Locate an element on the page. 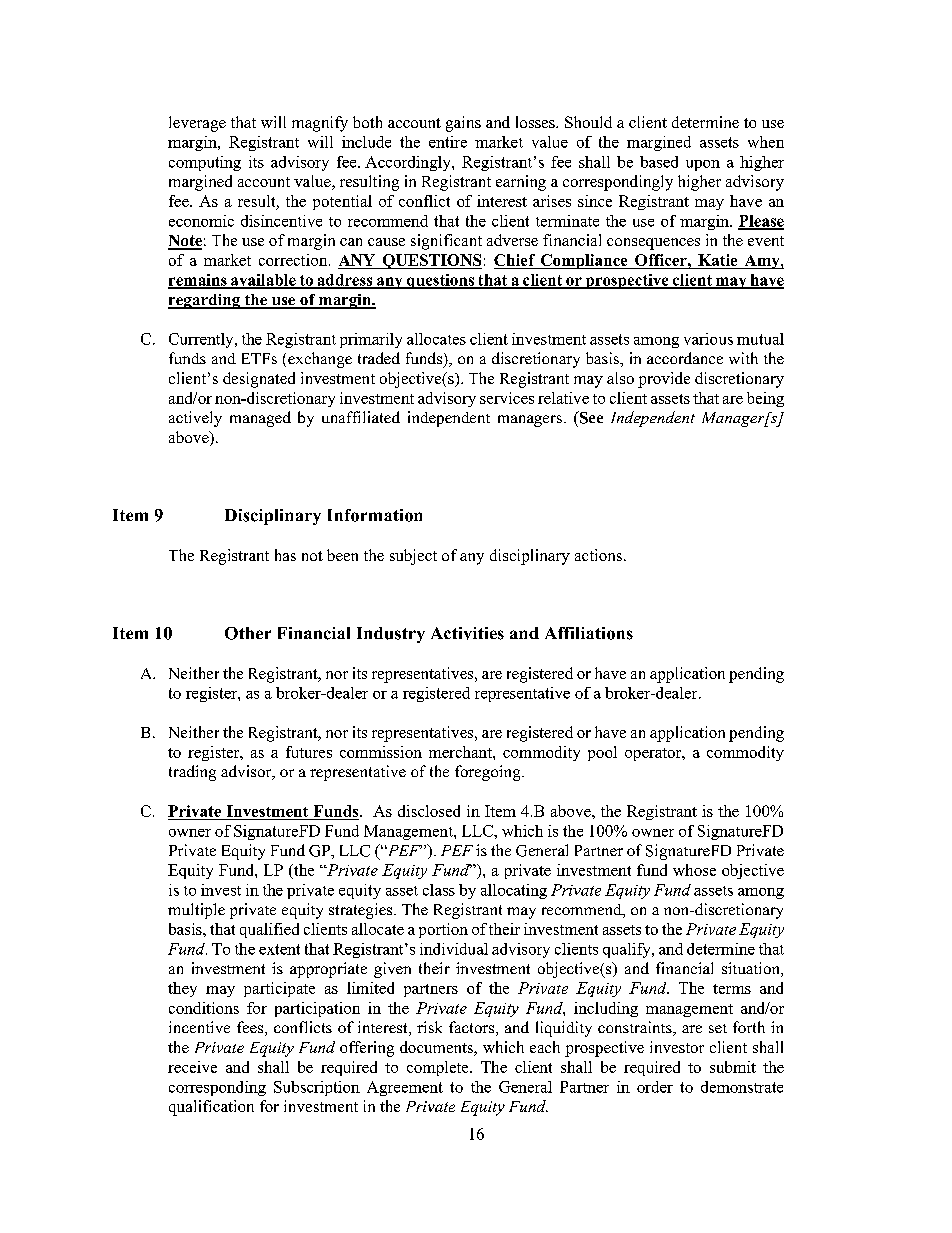 This page has height=1233, width=952. entire is located at coordinates (448, 142).
